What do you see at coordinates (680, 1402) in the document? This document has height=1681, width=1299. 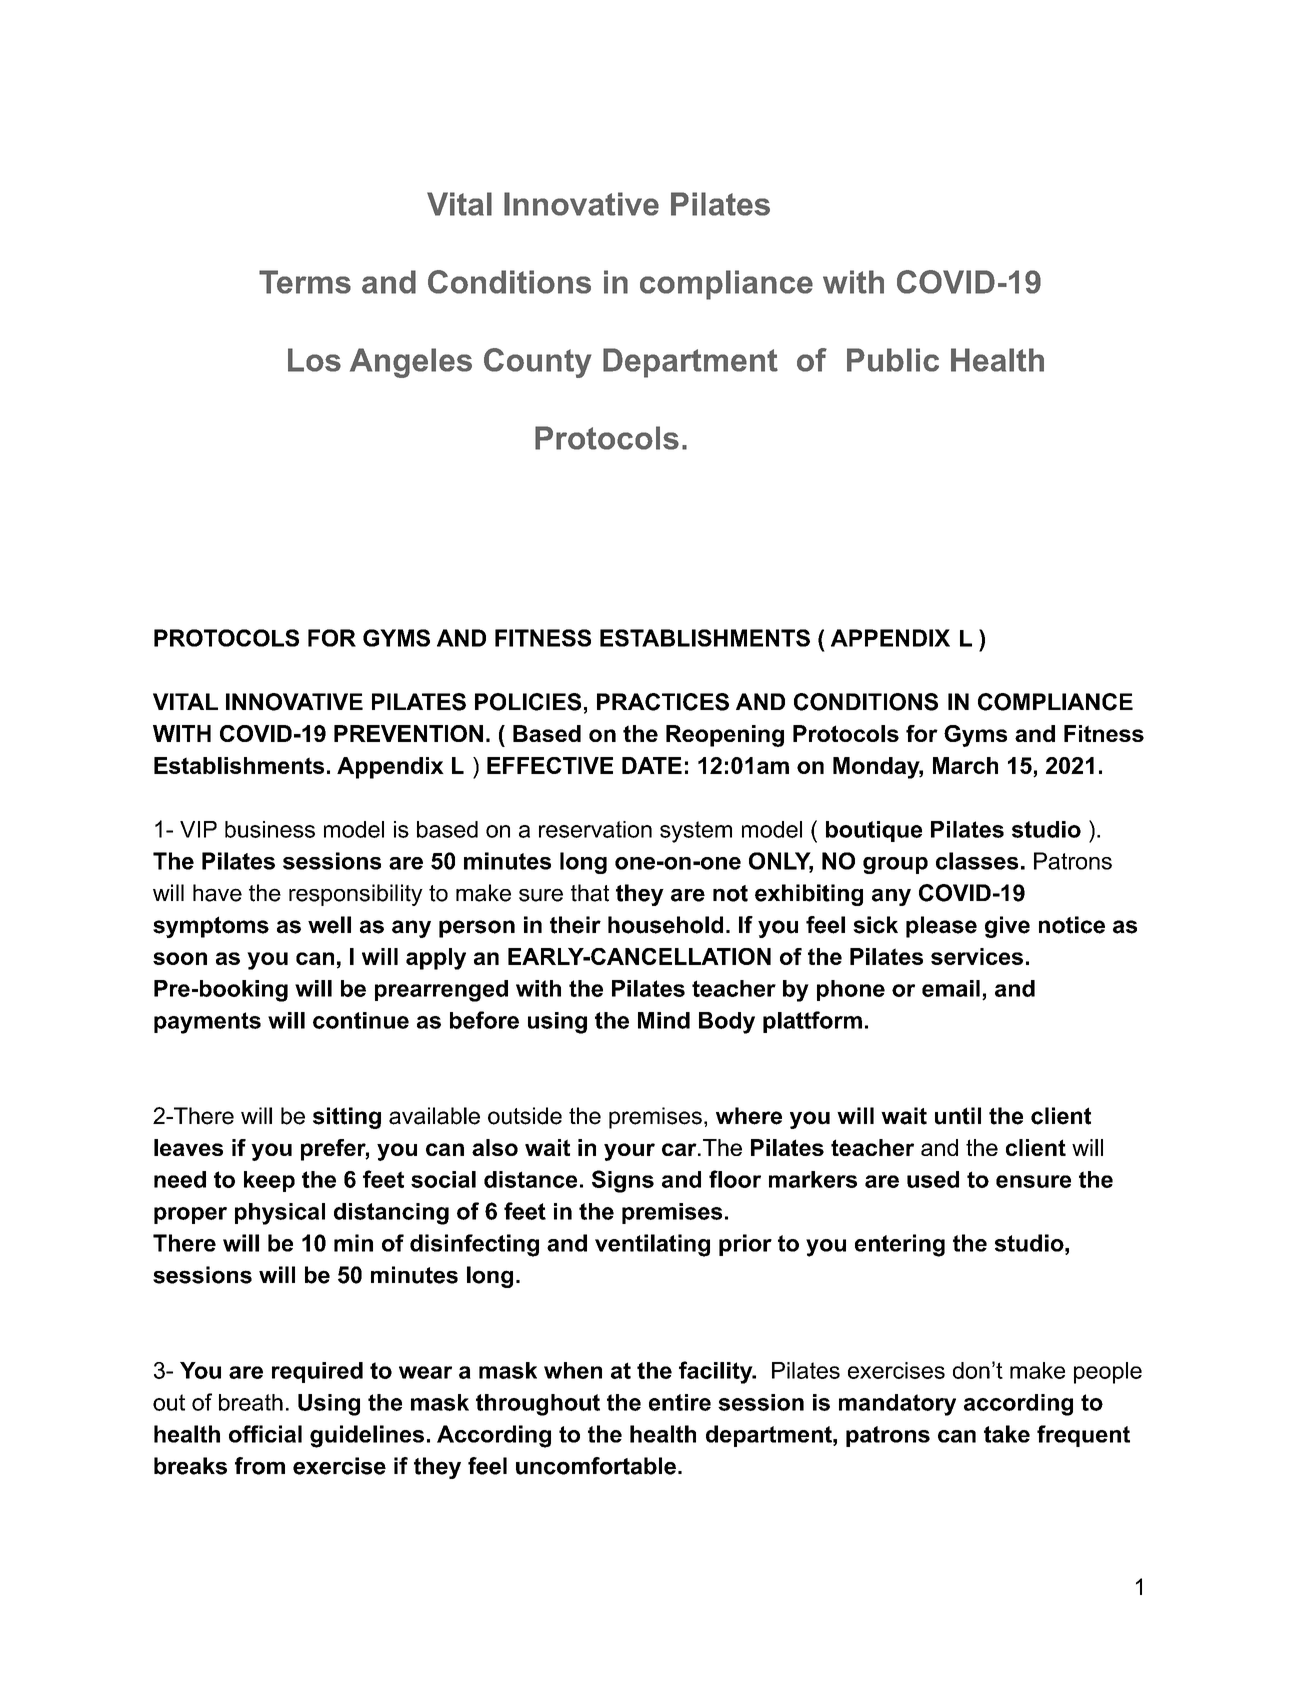 I see `entire` at bounding box center [680, 1402].
